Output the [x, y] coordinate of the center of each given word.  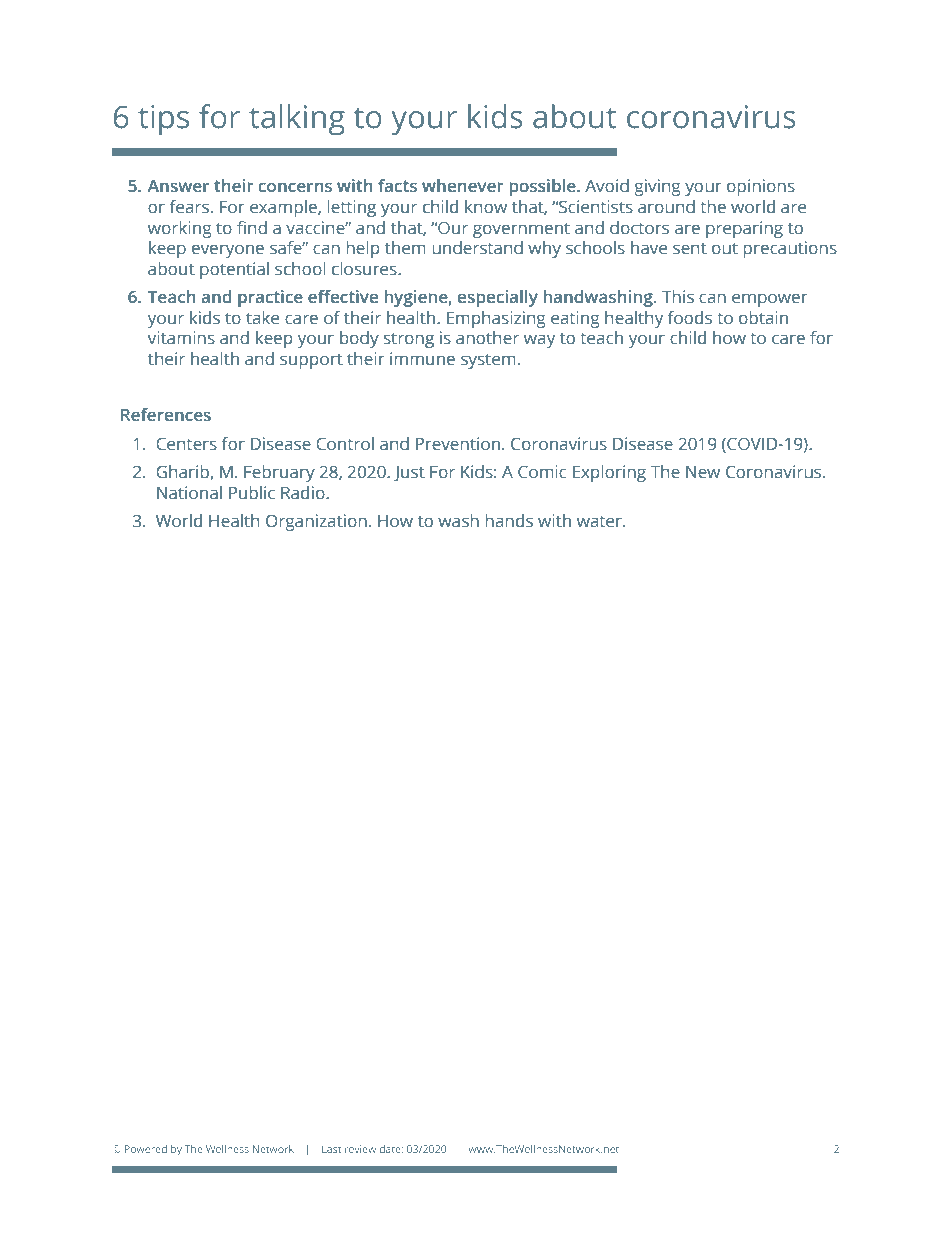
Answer [178, 186]
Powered [146, 1149]
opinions [761, 187]
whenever [463, 186]
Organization [316, 522]
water [600, 522]
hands [509, 521]
